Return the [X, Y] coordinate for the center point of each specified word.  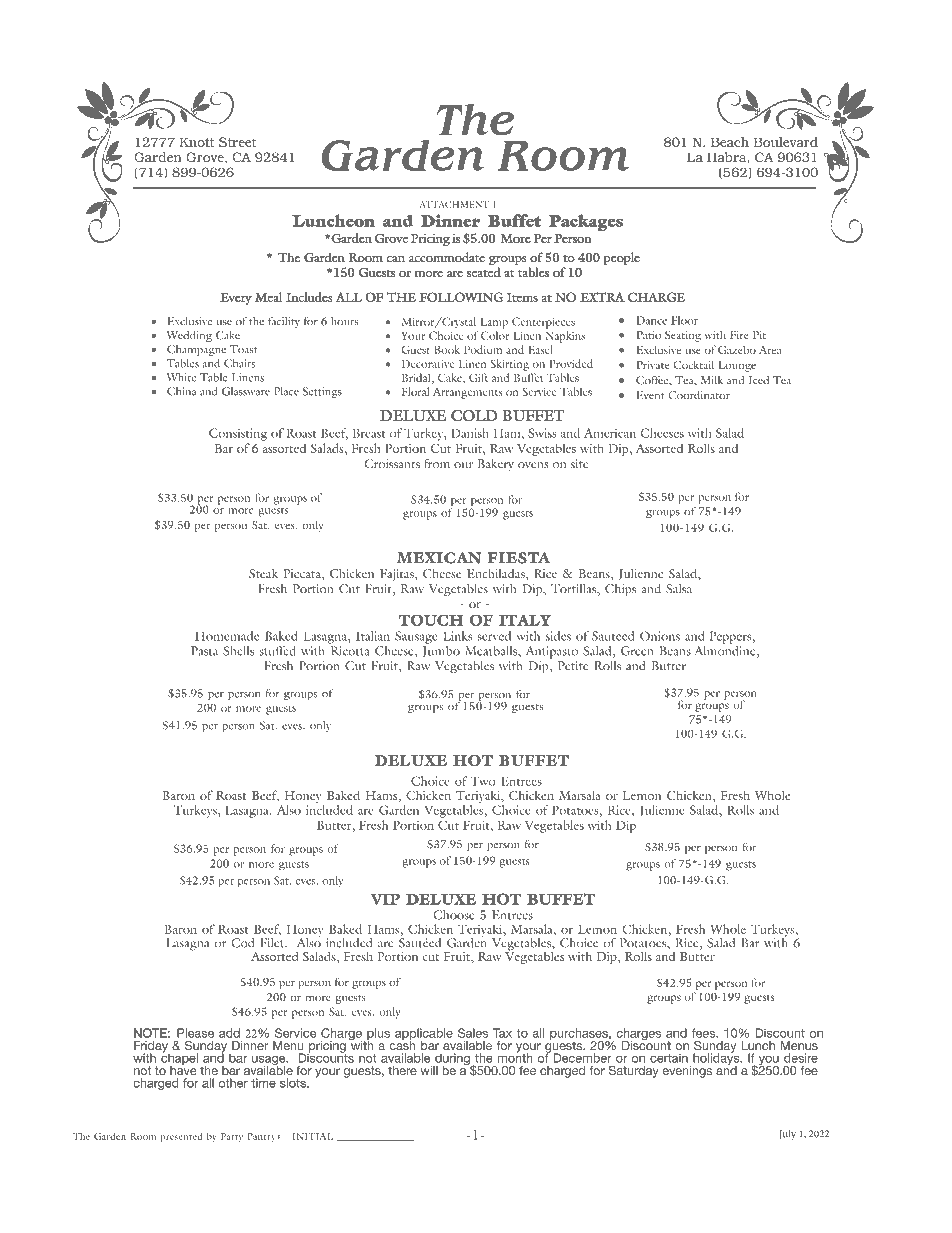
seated [484, 271]
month [515, 1057]
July [787, 1134]
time [263, 1083]
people [622, 259]
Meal [268, 297]
